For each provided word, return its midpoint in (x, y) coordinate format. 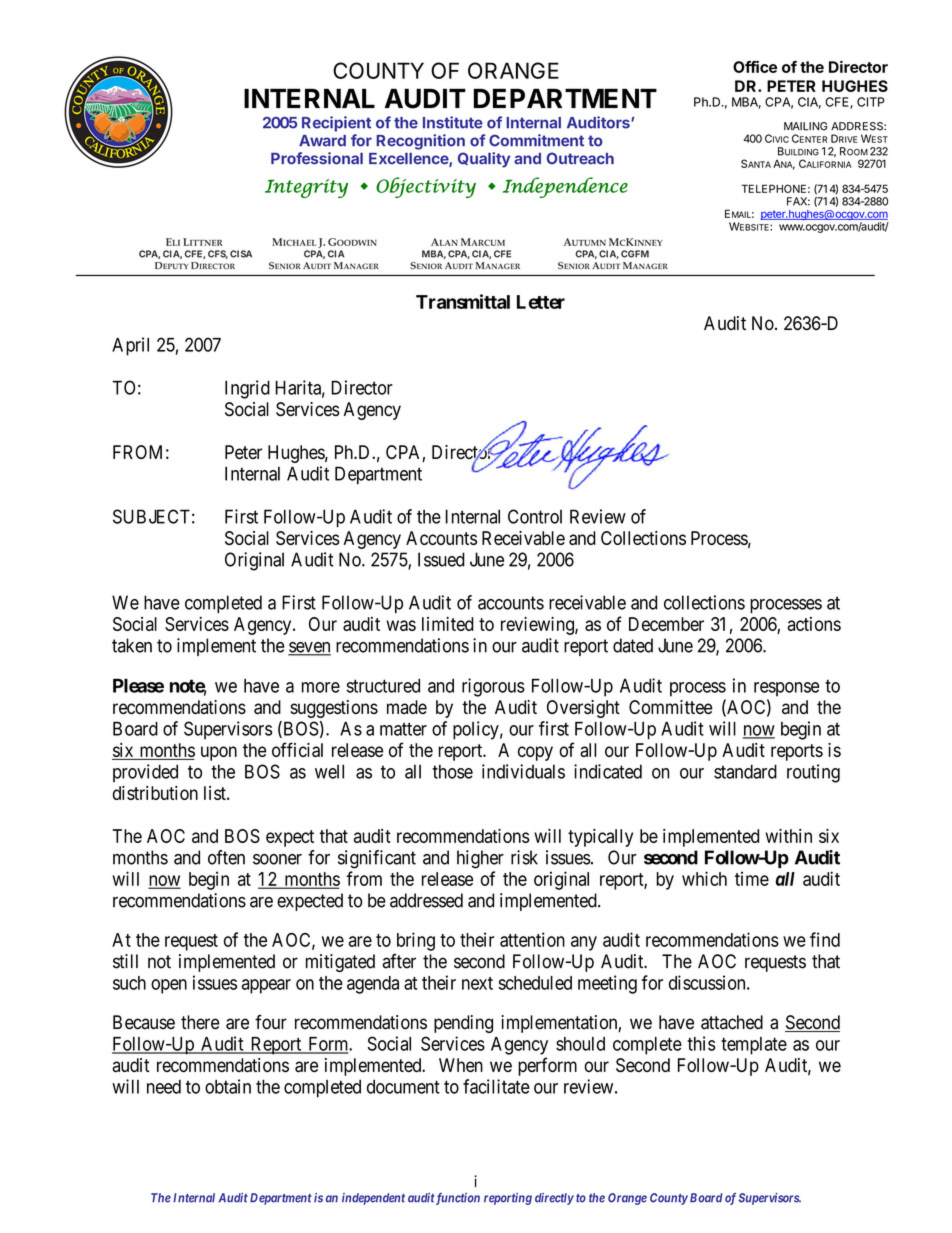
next (477, 983)
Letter (541, 302)
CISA (241, 254)
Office (755, 67)
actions (814, 624)
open (169, 986)
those (452, 771)
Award (322, 141)
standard (745, 771)
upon (219, 753)
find (825, 939)
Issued (441, 559)
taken (132, 645)
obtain (228, 1086)
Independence (565, 187)
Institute (453, 122)
